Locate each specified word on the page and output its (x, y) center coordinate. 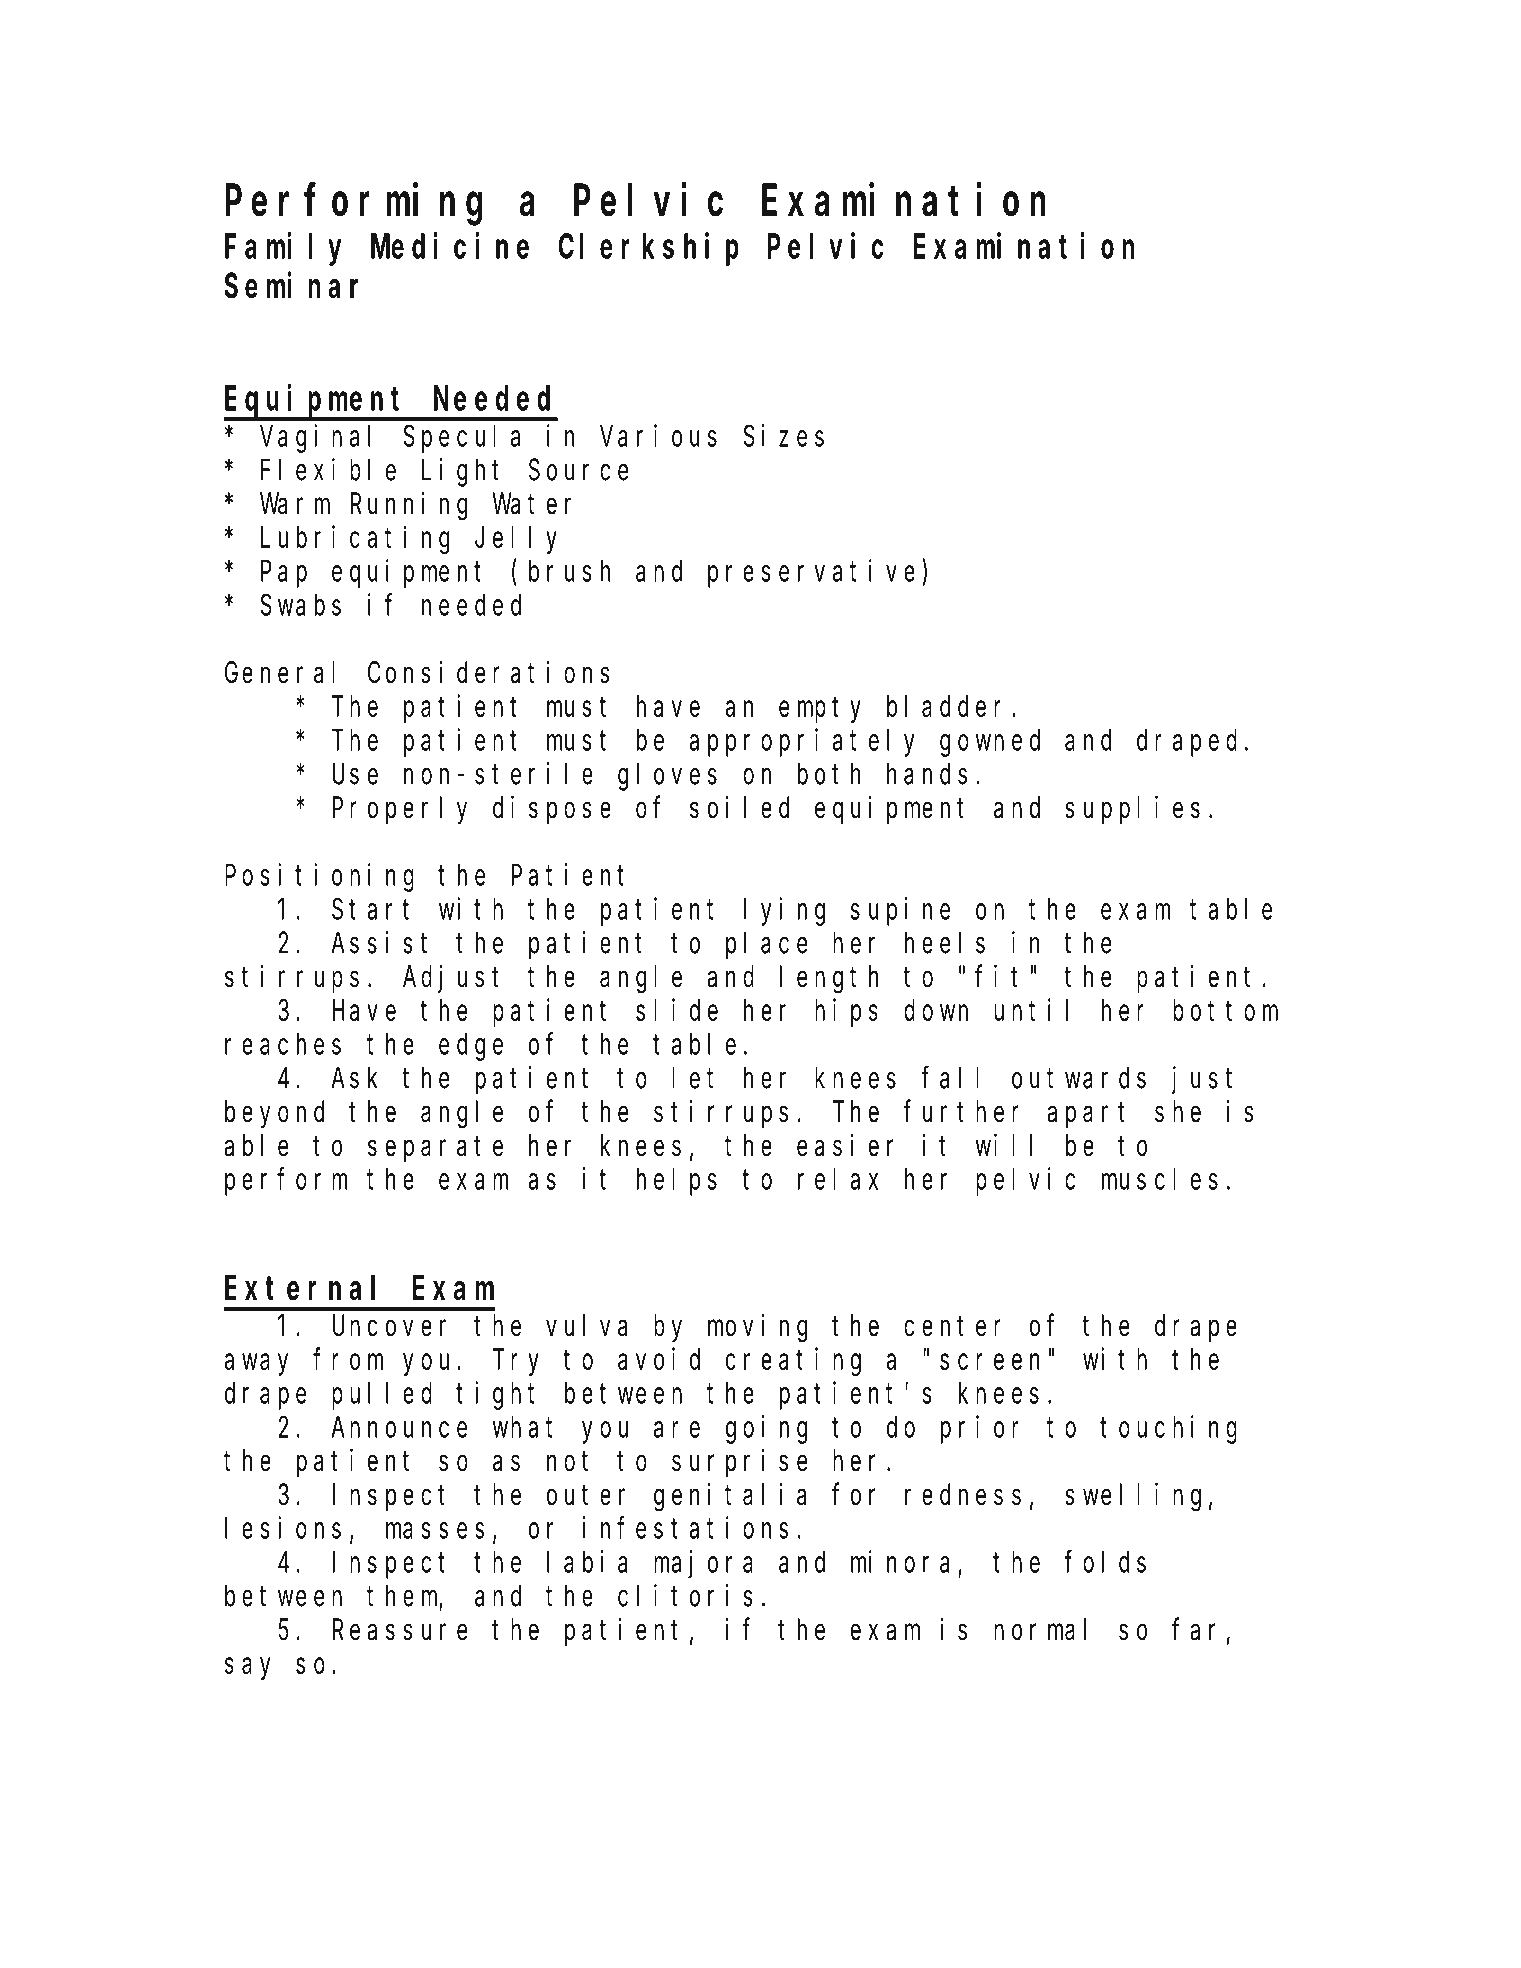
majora (703, 1564)
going (767, 1429)
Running (409, 506)
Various (658, 435)
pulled (382, 1396)
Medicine (450, 246)
